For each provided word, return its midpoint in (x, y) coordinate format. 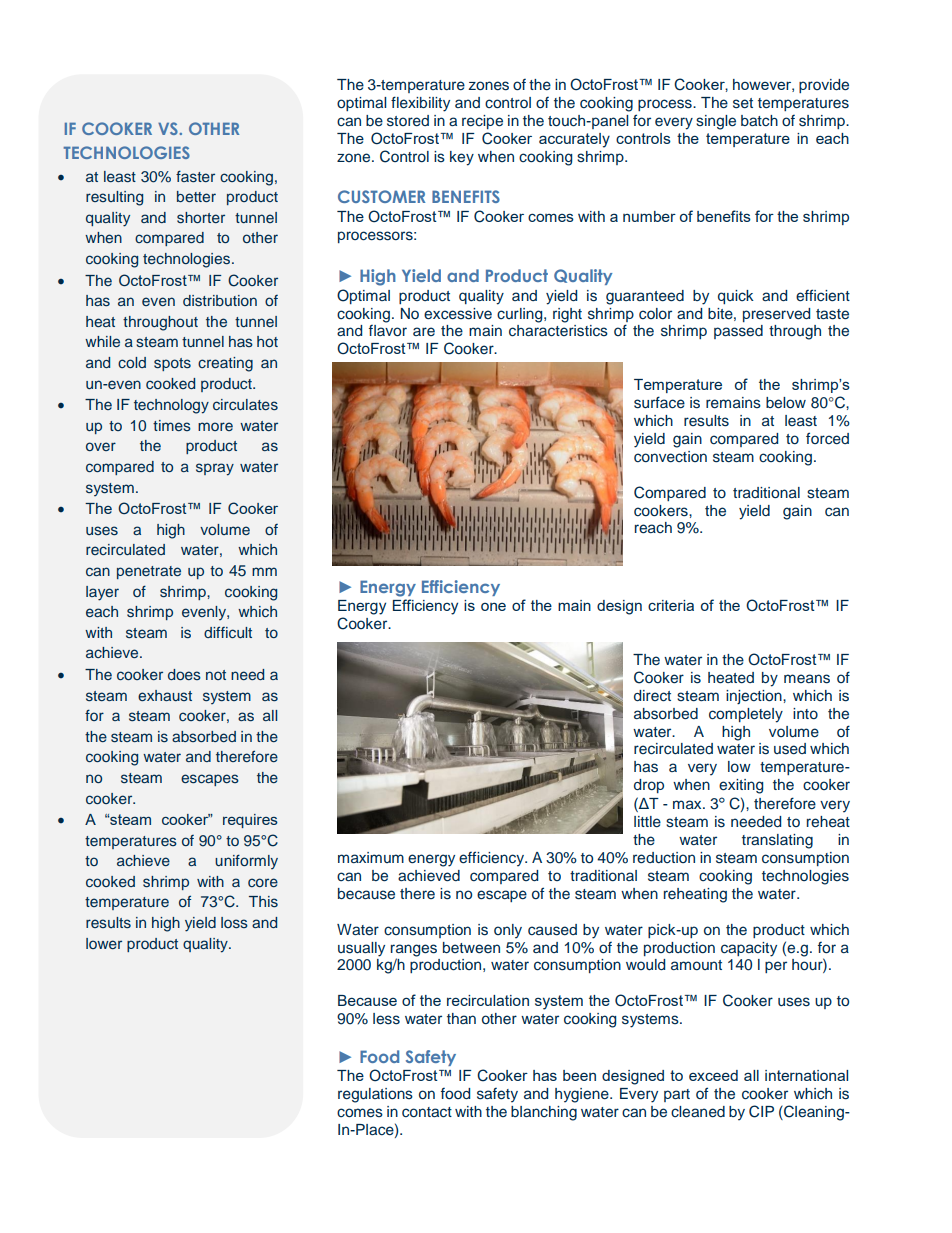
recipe (482, 122)
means (807, 679)
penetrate (149, 572)
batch (759, 120)
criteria (671, 605)
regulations (375, 1095)
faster (195, 176)
